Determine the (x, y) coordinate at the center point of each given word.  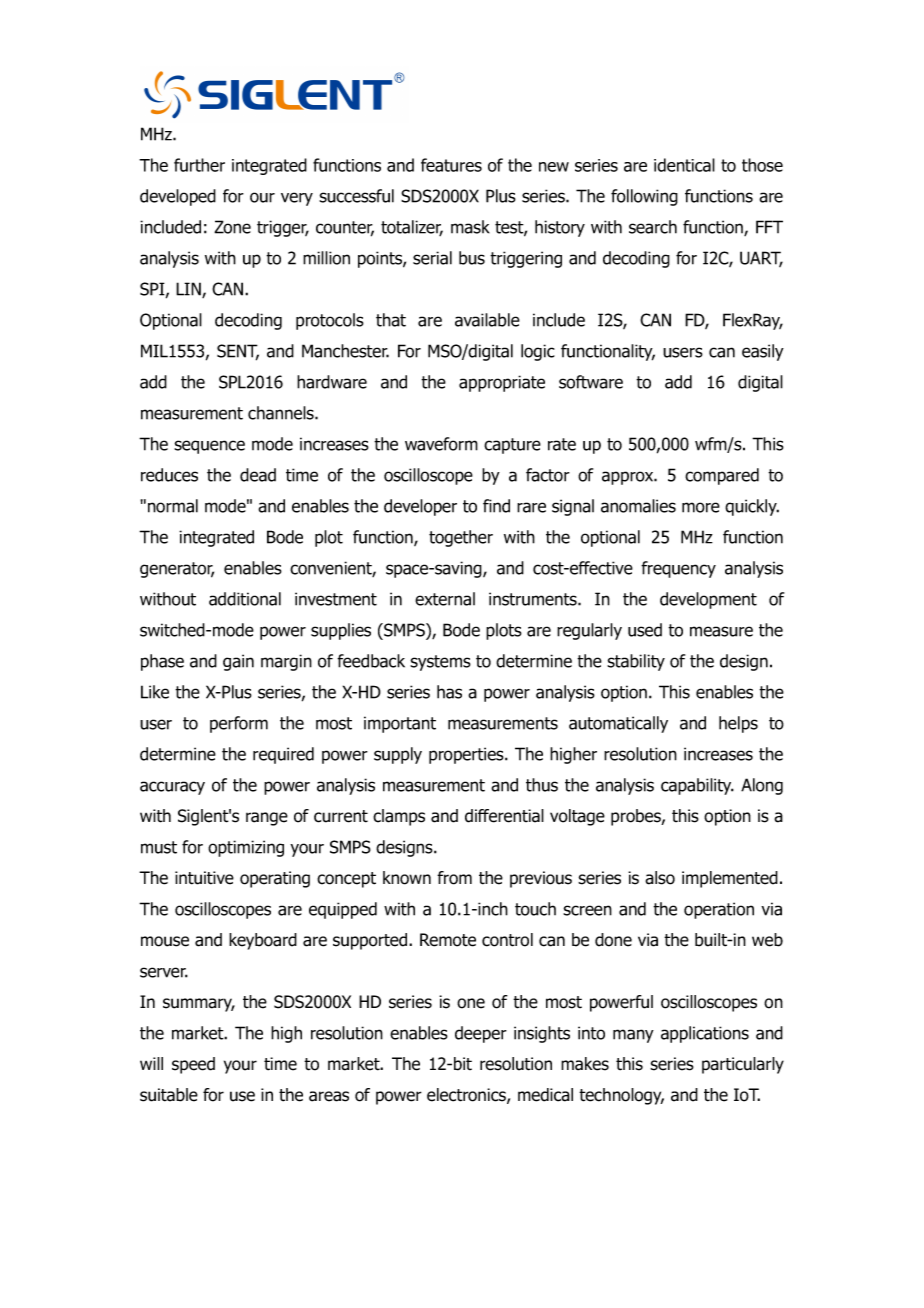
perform (239, 724)
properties (467, 755)
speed (193, 1065)
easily (763, 352)
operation (719, 910)
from (454, 878)
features (451, 165)
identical (684, 165)
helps (738, 724)
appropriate (502, 383)
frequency (678, 569)
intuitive (204, 878)
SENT (238, 352)
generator (177, 570)
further (199, 165)
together (461, 538)
